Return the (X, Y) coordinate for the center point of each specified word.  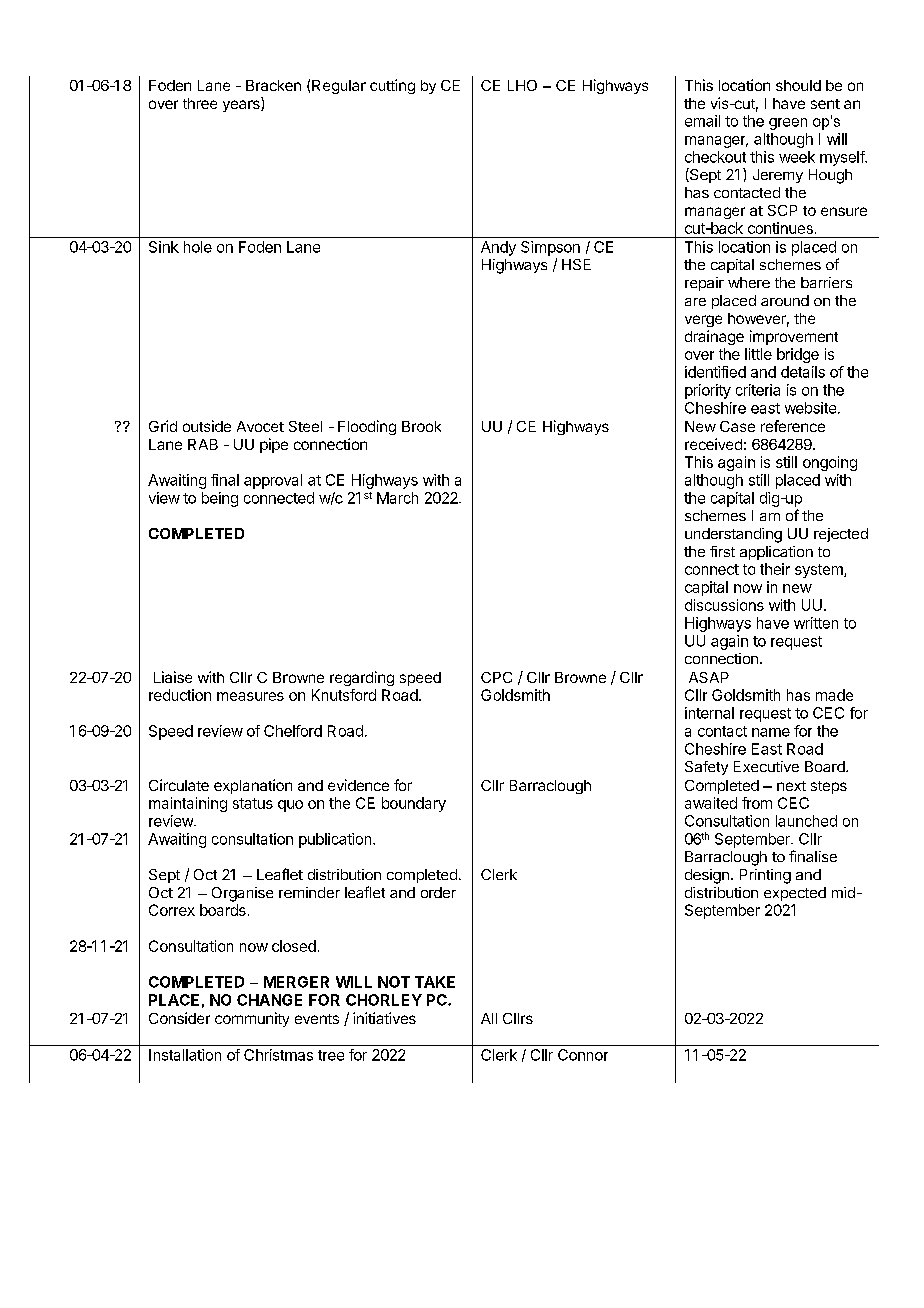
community (252, 1019)
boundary (414, 804)
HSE (576, 264)
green (788, 124)
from (757, 803)
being (220, 499)
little (758, 354)
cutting (392, 86)
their (775, 569)
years (242, 106)
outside (207, 426)
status (253, 803)
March (397, 498)
